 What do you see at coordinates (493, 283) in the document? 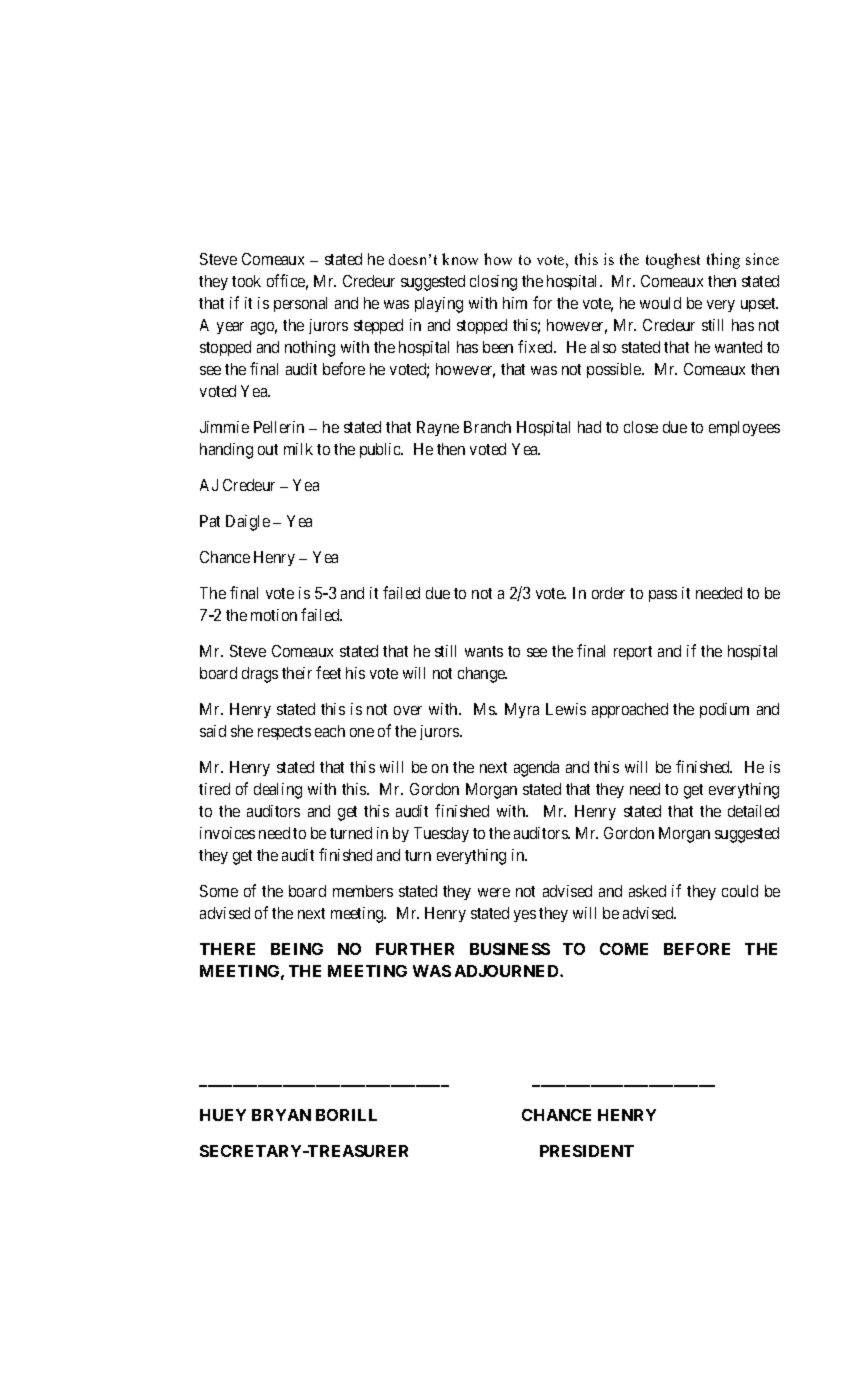
I see `closing` at bounding box center [493, 283].
